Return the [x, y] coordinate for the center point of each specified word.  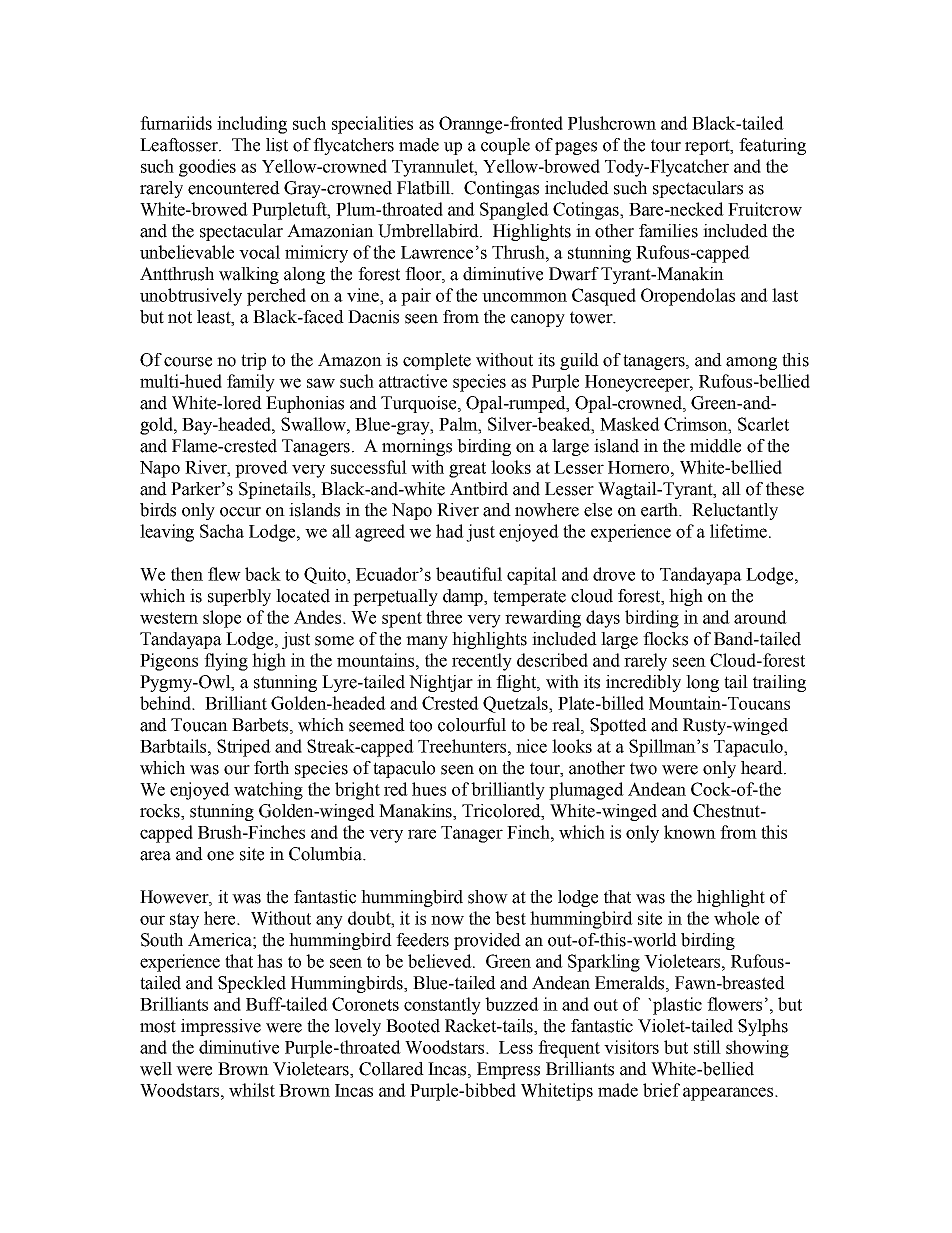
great [467, 470]
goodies [207, 168]
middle [715, 446]
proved [261, 469]
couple [505, 146]
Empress [508, 1070]
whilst [252, 1090]
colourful [472, 725]
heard [763, 768]
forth [271, 768]
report [708, 147]
